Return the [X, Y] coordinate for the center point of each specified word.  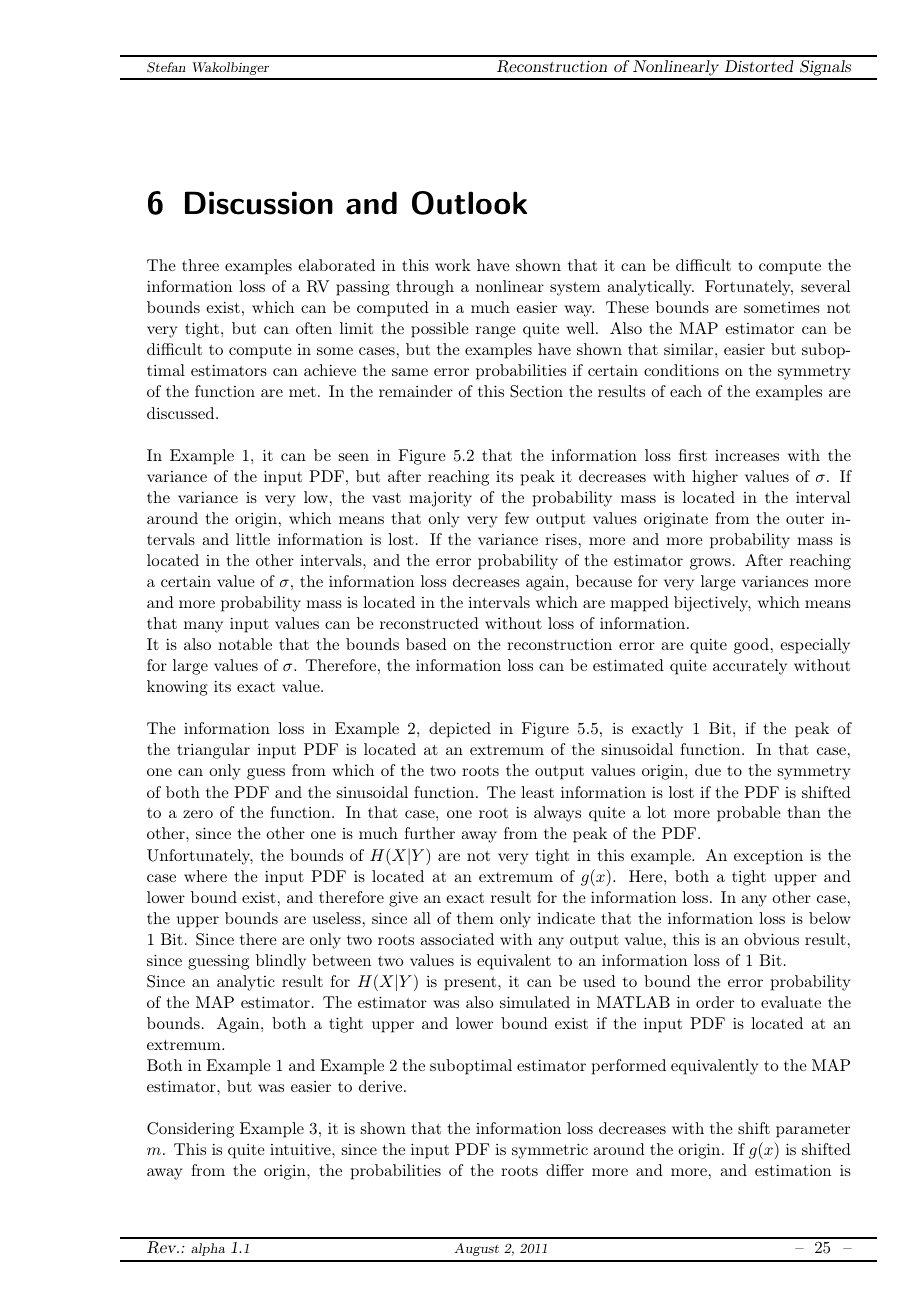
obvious [771, 939]
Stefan [166, 67]
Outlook [469, 203]
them [475, 918]
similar [690, 349]
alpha [208, 1249]
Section [536, 391]
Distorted [759, 66]
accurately [750, 667]
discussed [182, 413]
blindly [281, 962]
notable [245, 644]
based [426, 644]
